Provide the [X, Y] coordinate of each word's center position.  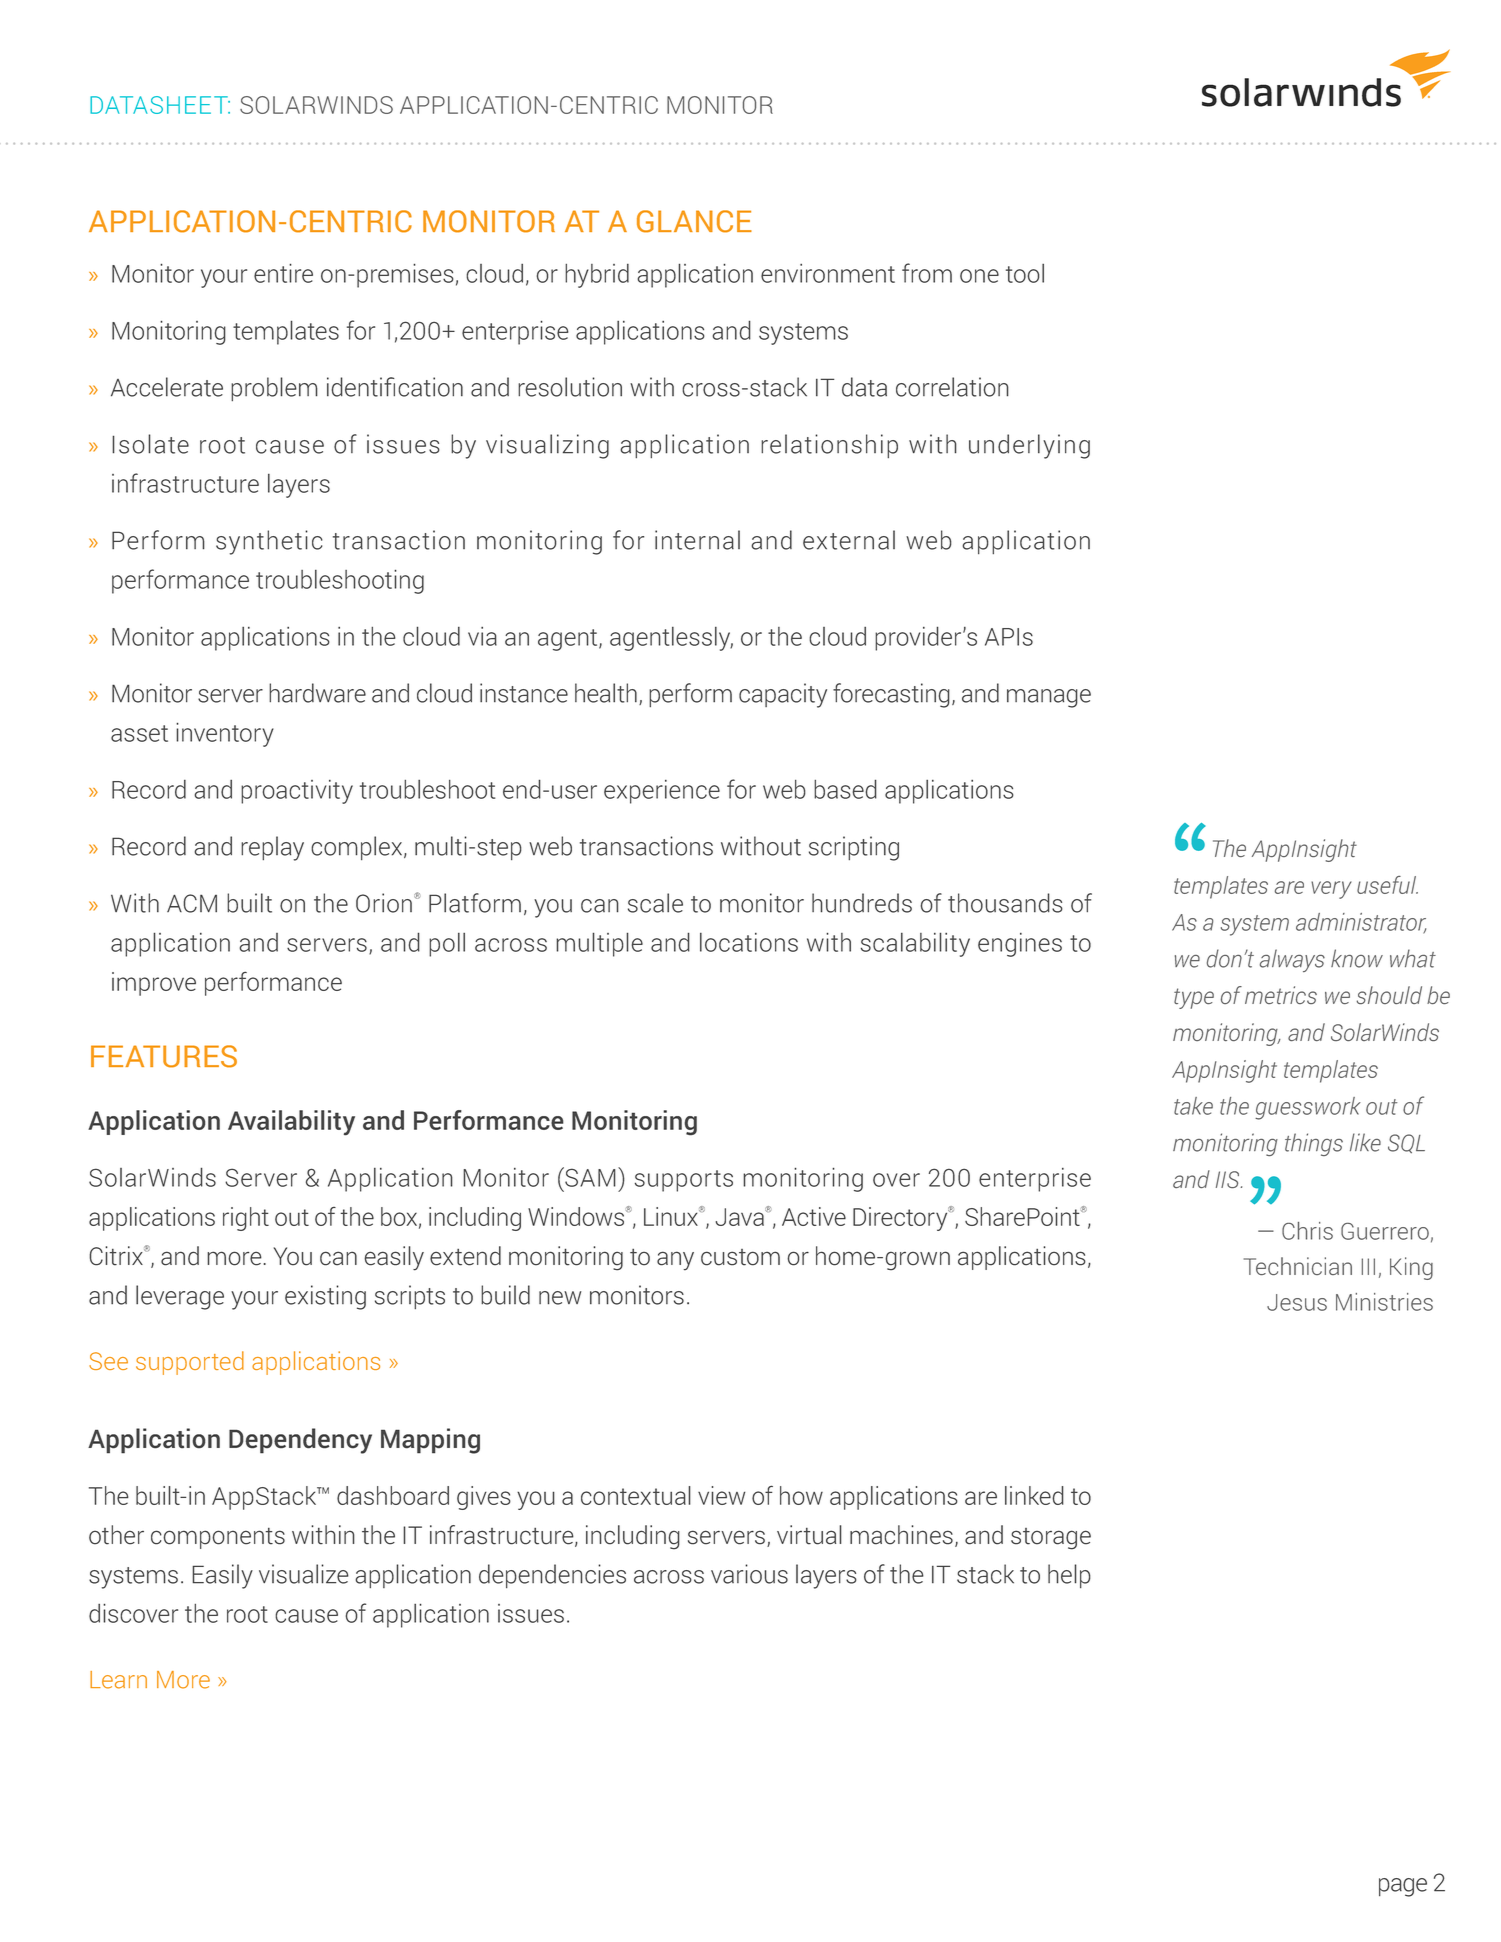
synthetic [269, 542]
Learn [118, 1680]
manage [1049, 698]
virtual [809, 1535]
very [1331, 890]
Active [814, 1216]
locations [749, 942]
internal [697, 540]
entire [283, 273]
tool [1025, 273]
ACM [192, 903]
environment [828, 273]
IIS [1229, 1179]
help [1069, 1576]
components [218, 1538]
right [246, 1219]
